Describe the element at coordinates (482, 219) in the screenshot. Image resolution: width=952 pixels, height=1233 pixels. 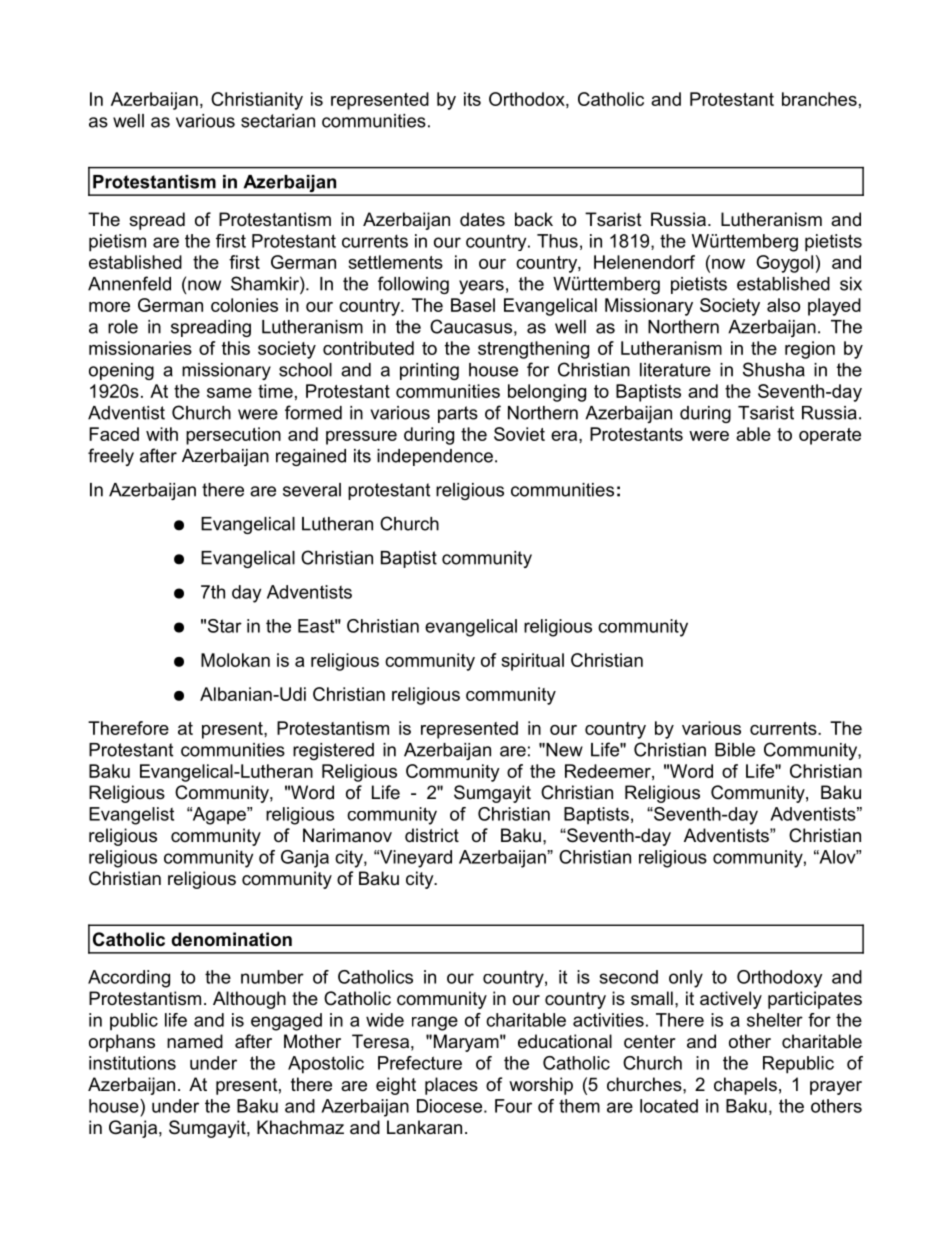
I see `dates` at that location.
